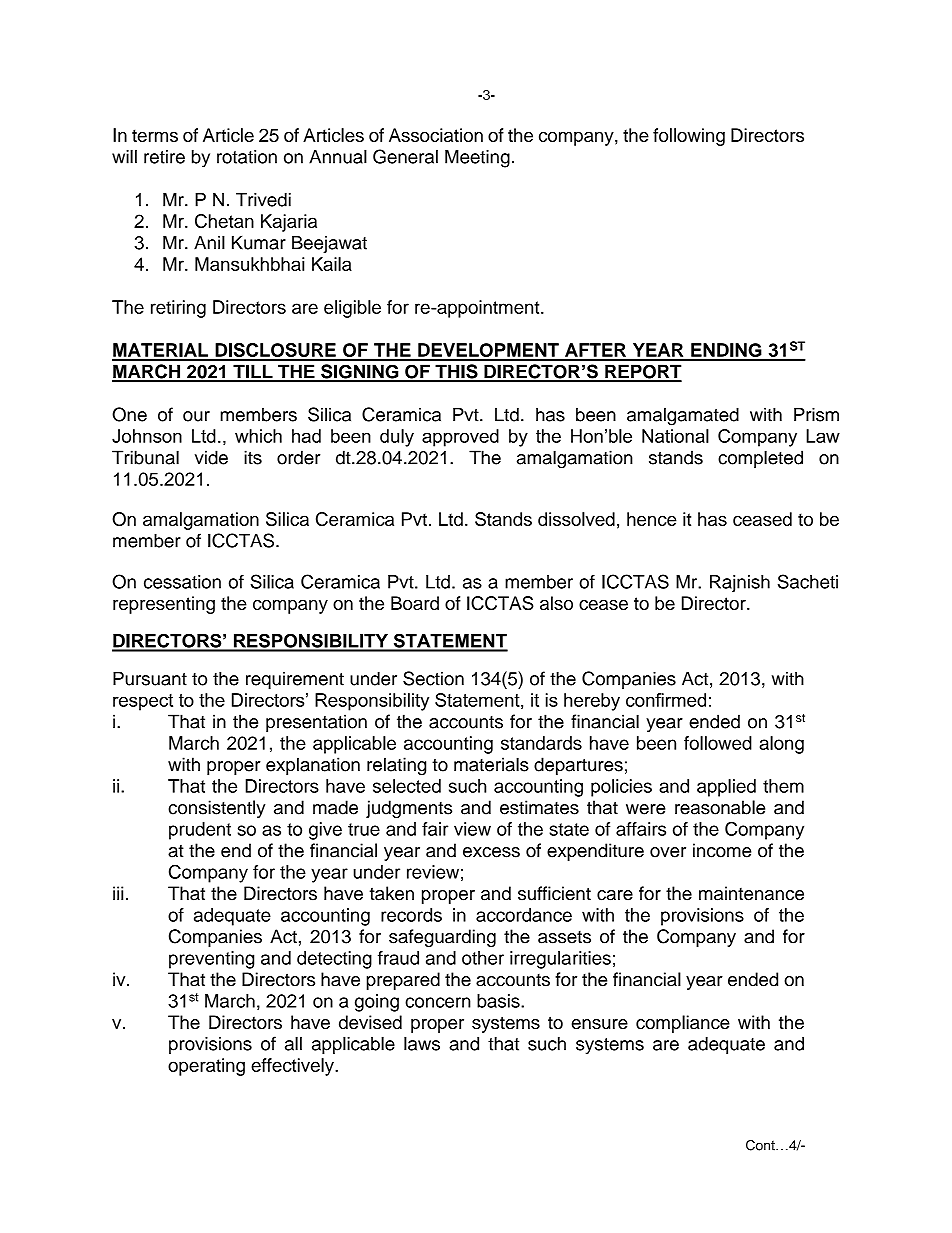 This screenshot has width=952, height=1233. I want to click on our, so click(196, 416).
